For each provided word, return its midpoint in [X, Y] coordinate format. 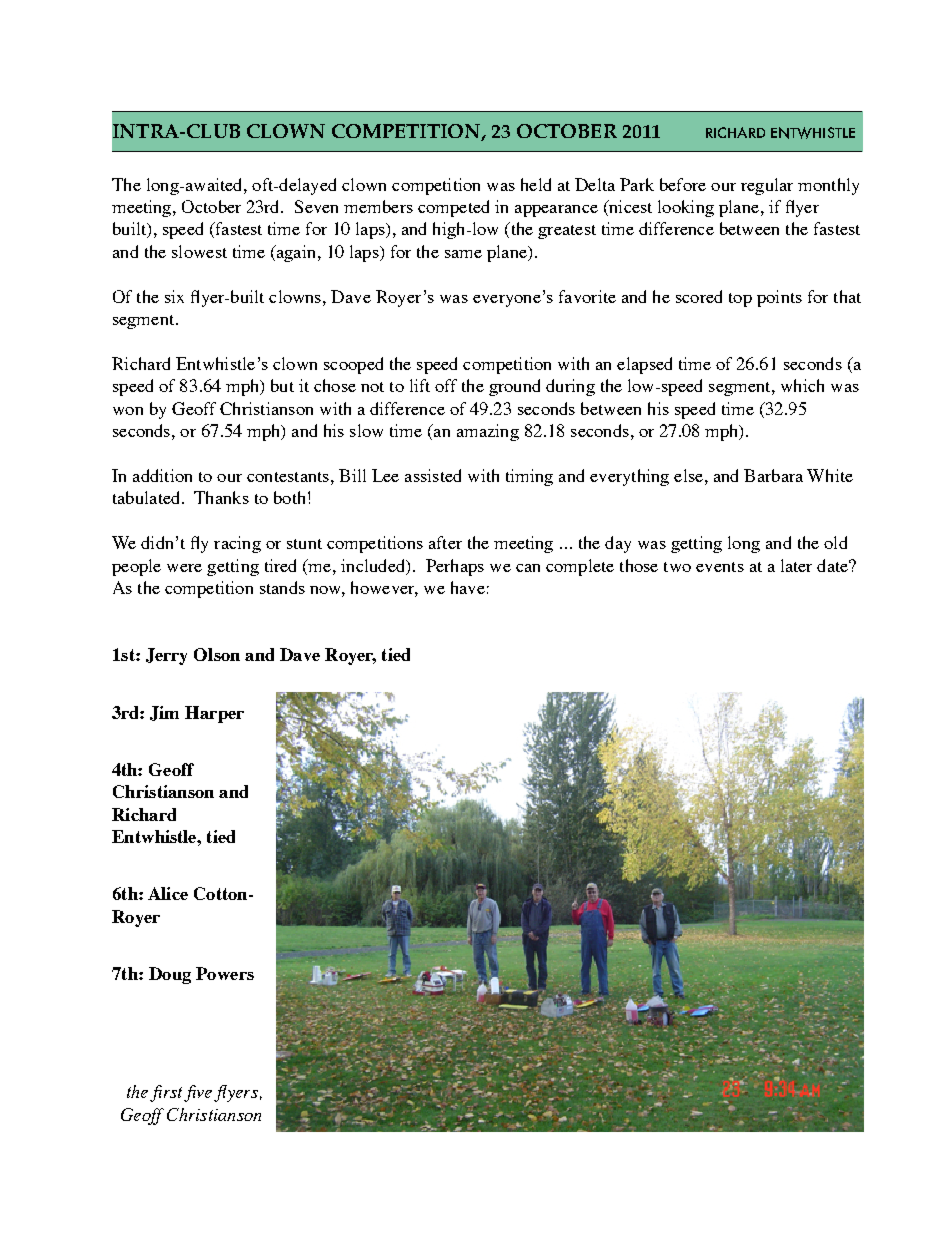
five [198, 1093]
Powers [225, 973]
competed [453, 208]
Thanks [221, 497]
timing [529, 477]
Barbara [773, 475]
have [468, 587]
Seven [316, 206]
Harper [214, 714]
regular [767, 186]
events [720, 567]
